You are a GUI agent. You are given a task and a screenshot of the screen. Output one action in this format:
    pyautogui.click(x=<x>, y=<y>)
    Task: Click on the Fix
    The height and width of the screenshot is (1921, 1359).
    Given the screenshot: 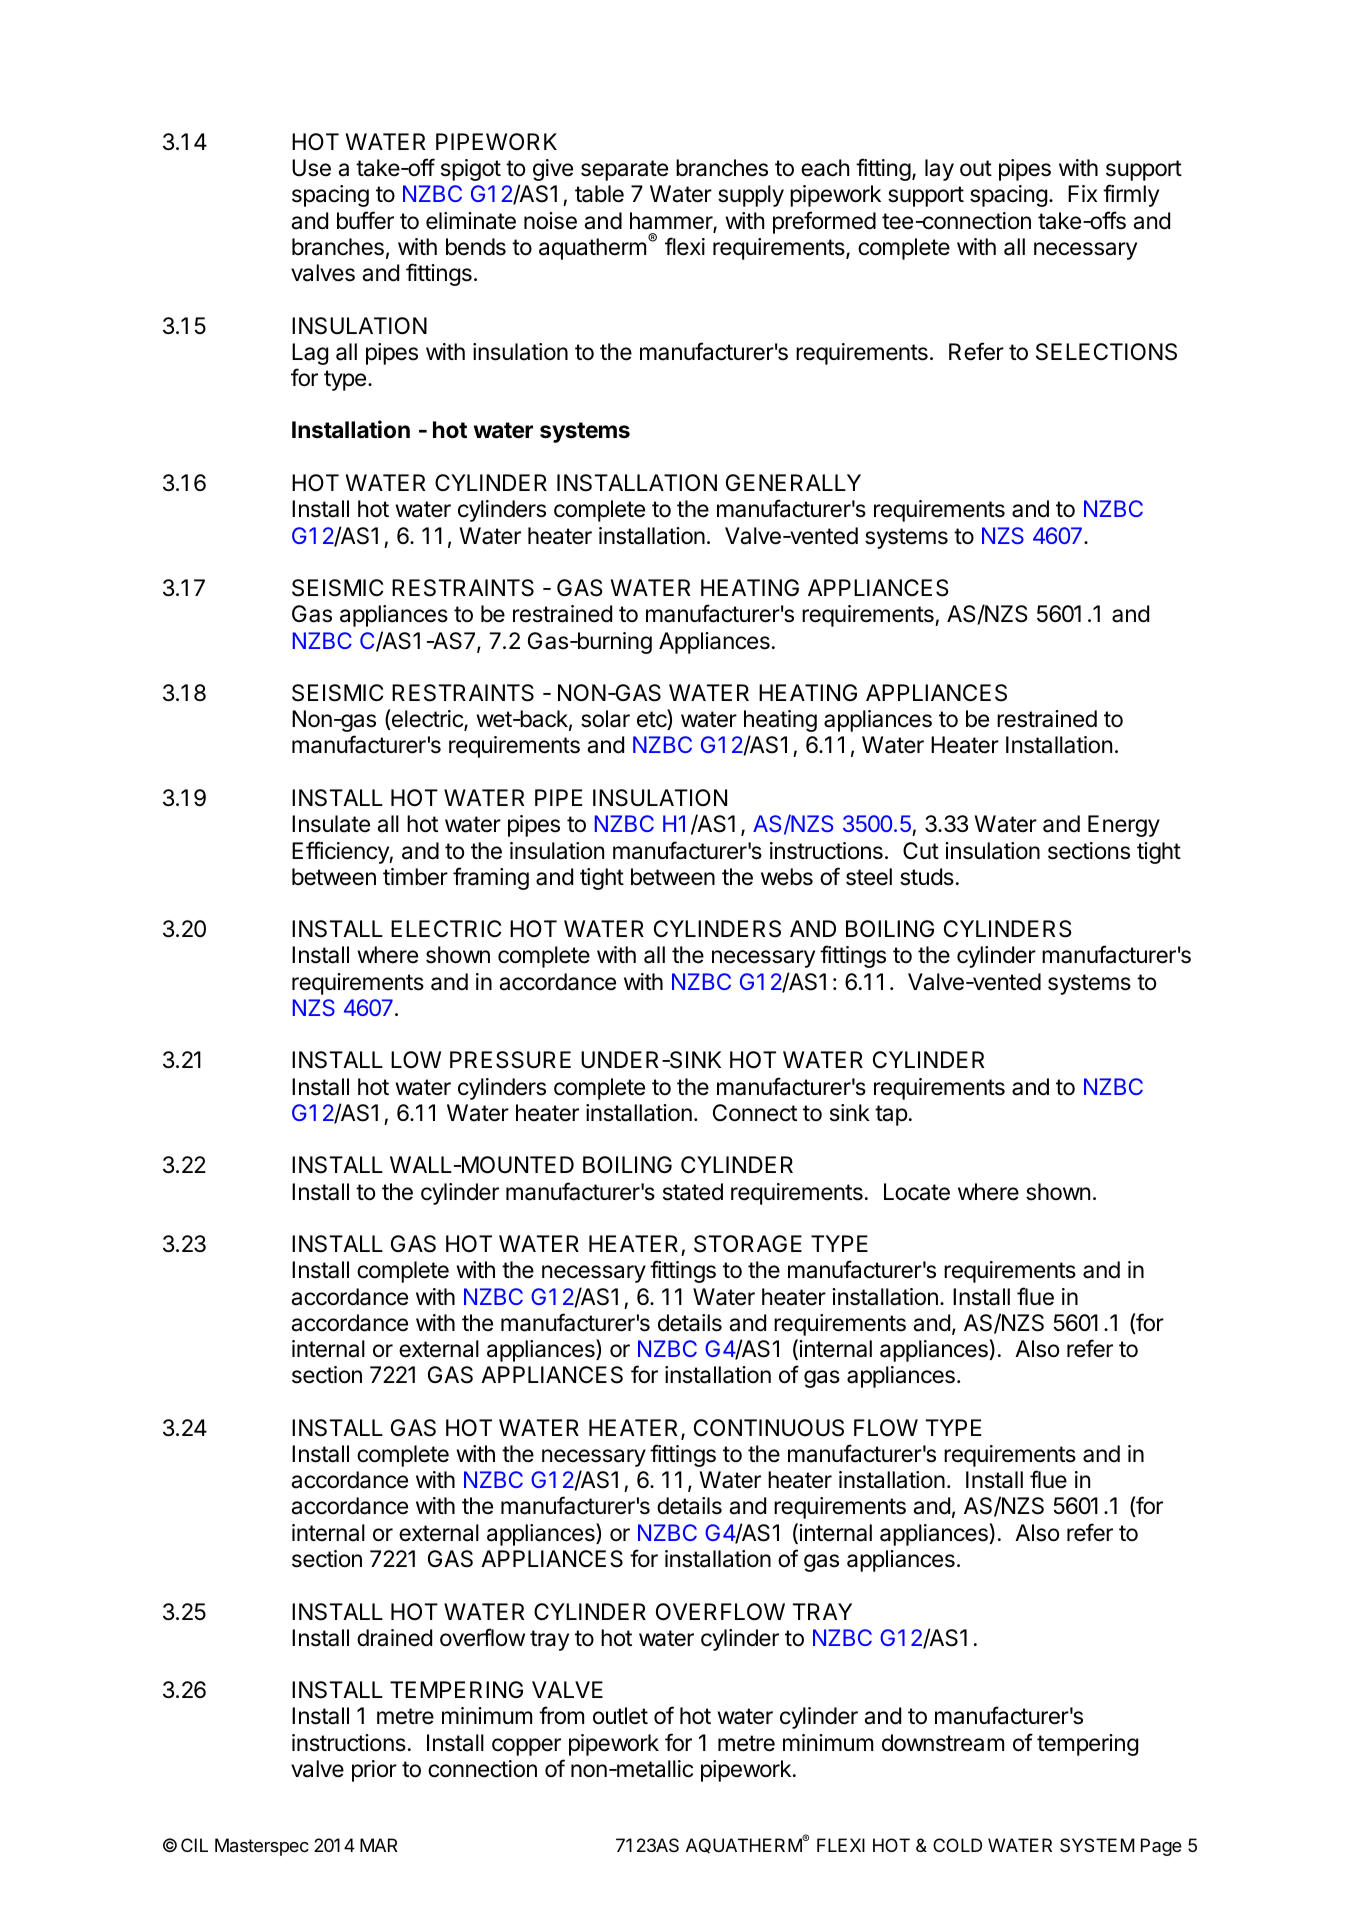 What is the action you would take?
    pyautogui.click(x=1082, y=193)
